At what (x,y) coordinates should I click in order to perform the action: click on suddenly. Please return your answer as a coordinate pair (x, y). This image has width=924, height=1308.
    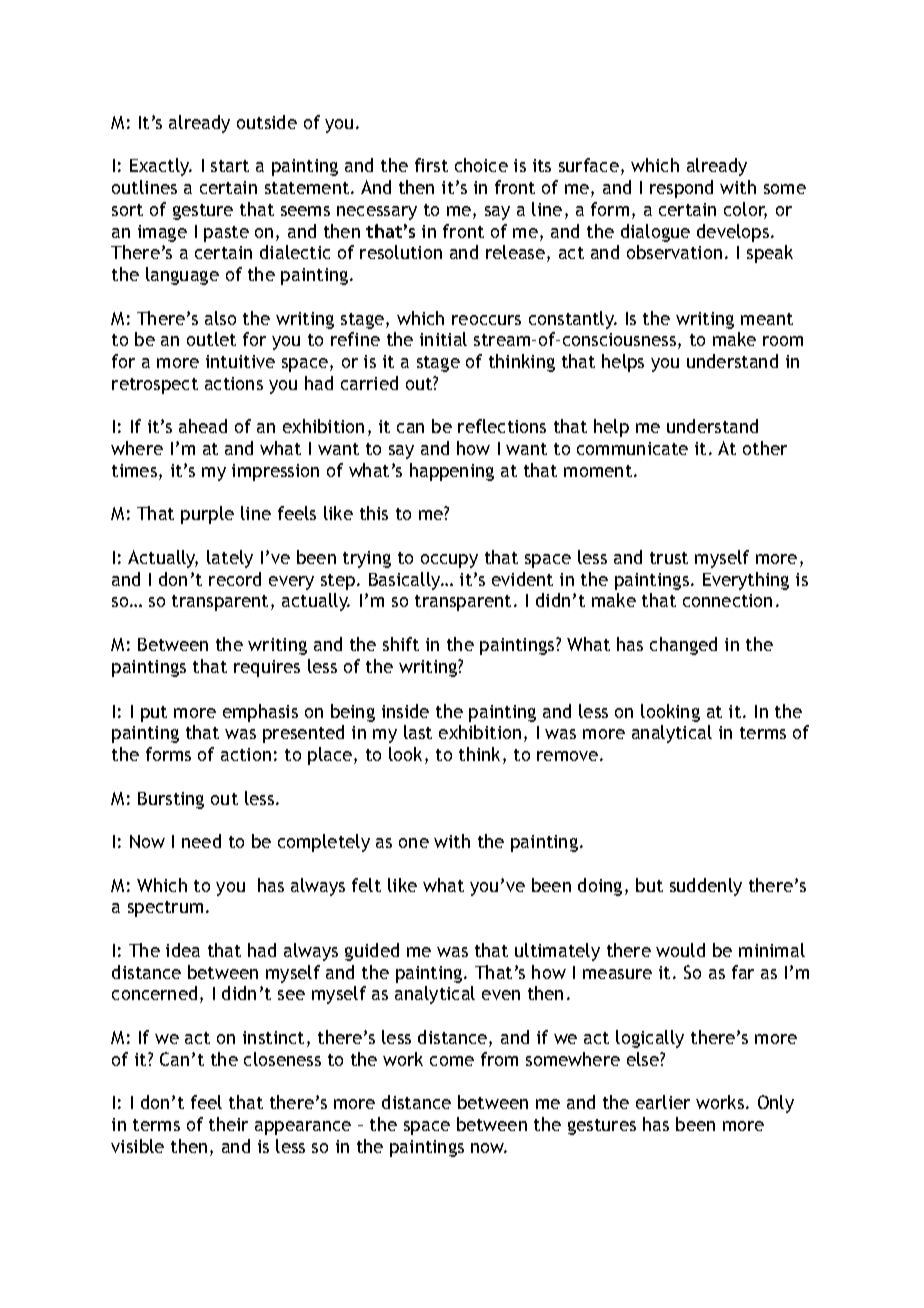
    Looking at the image, I should click on (706, 887).
